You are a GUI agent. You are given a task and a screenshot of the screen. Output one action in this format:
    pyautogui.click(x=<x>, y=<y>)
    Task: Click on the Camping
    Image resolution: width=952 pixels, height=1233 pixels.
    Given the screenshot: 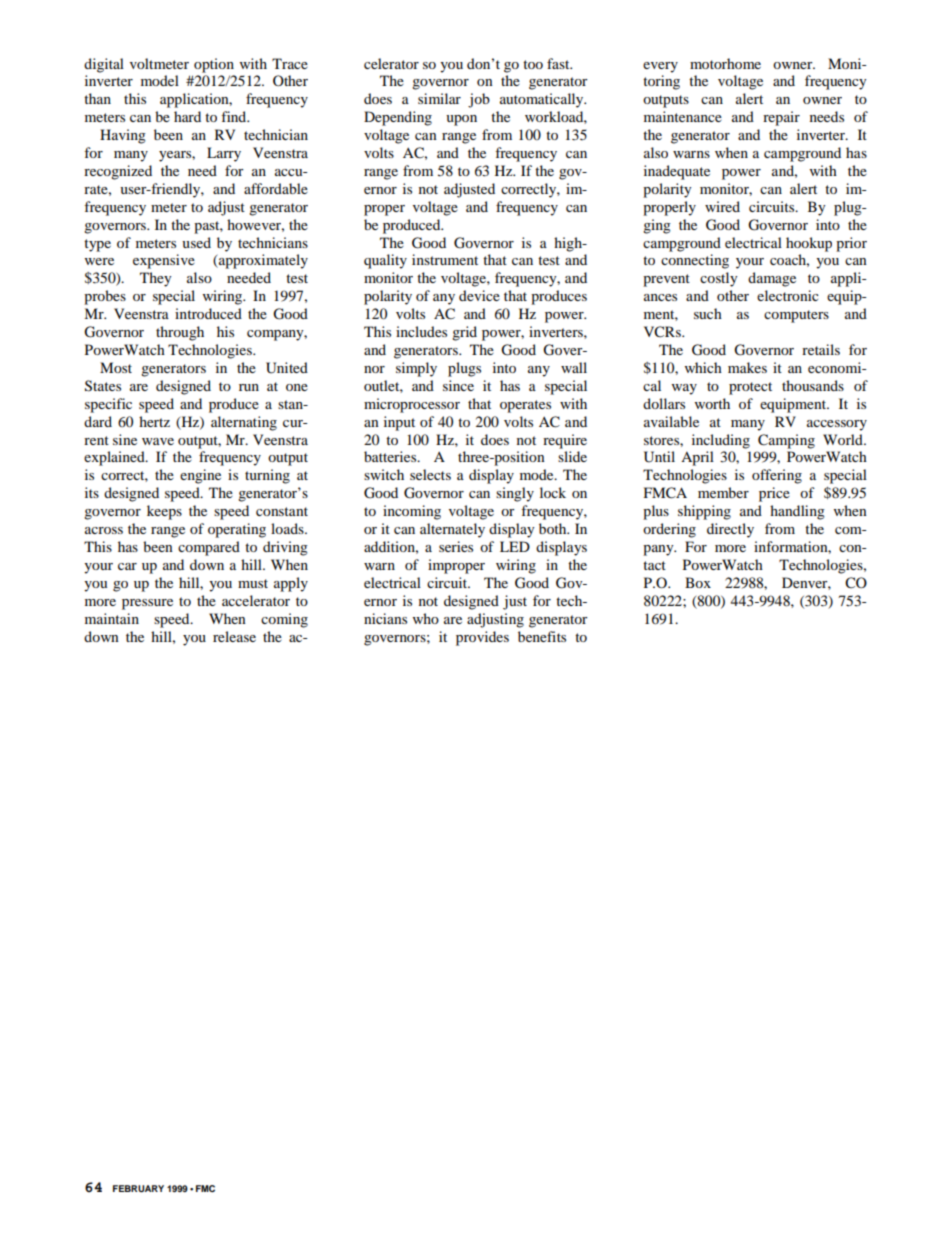 What is the action you would take?
    pyautogui.click(x=786, y=441)
